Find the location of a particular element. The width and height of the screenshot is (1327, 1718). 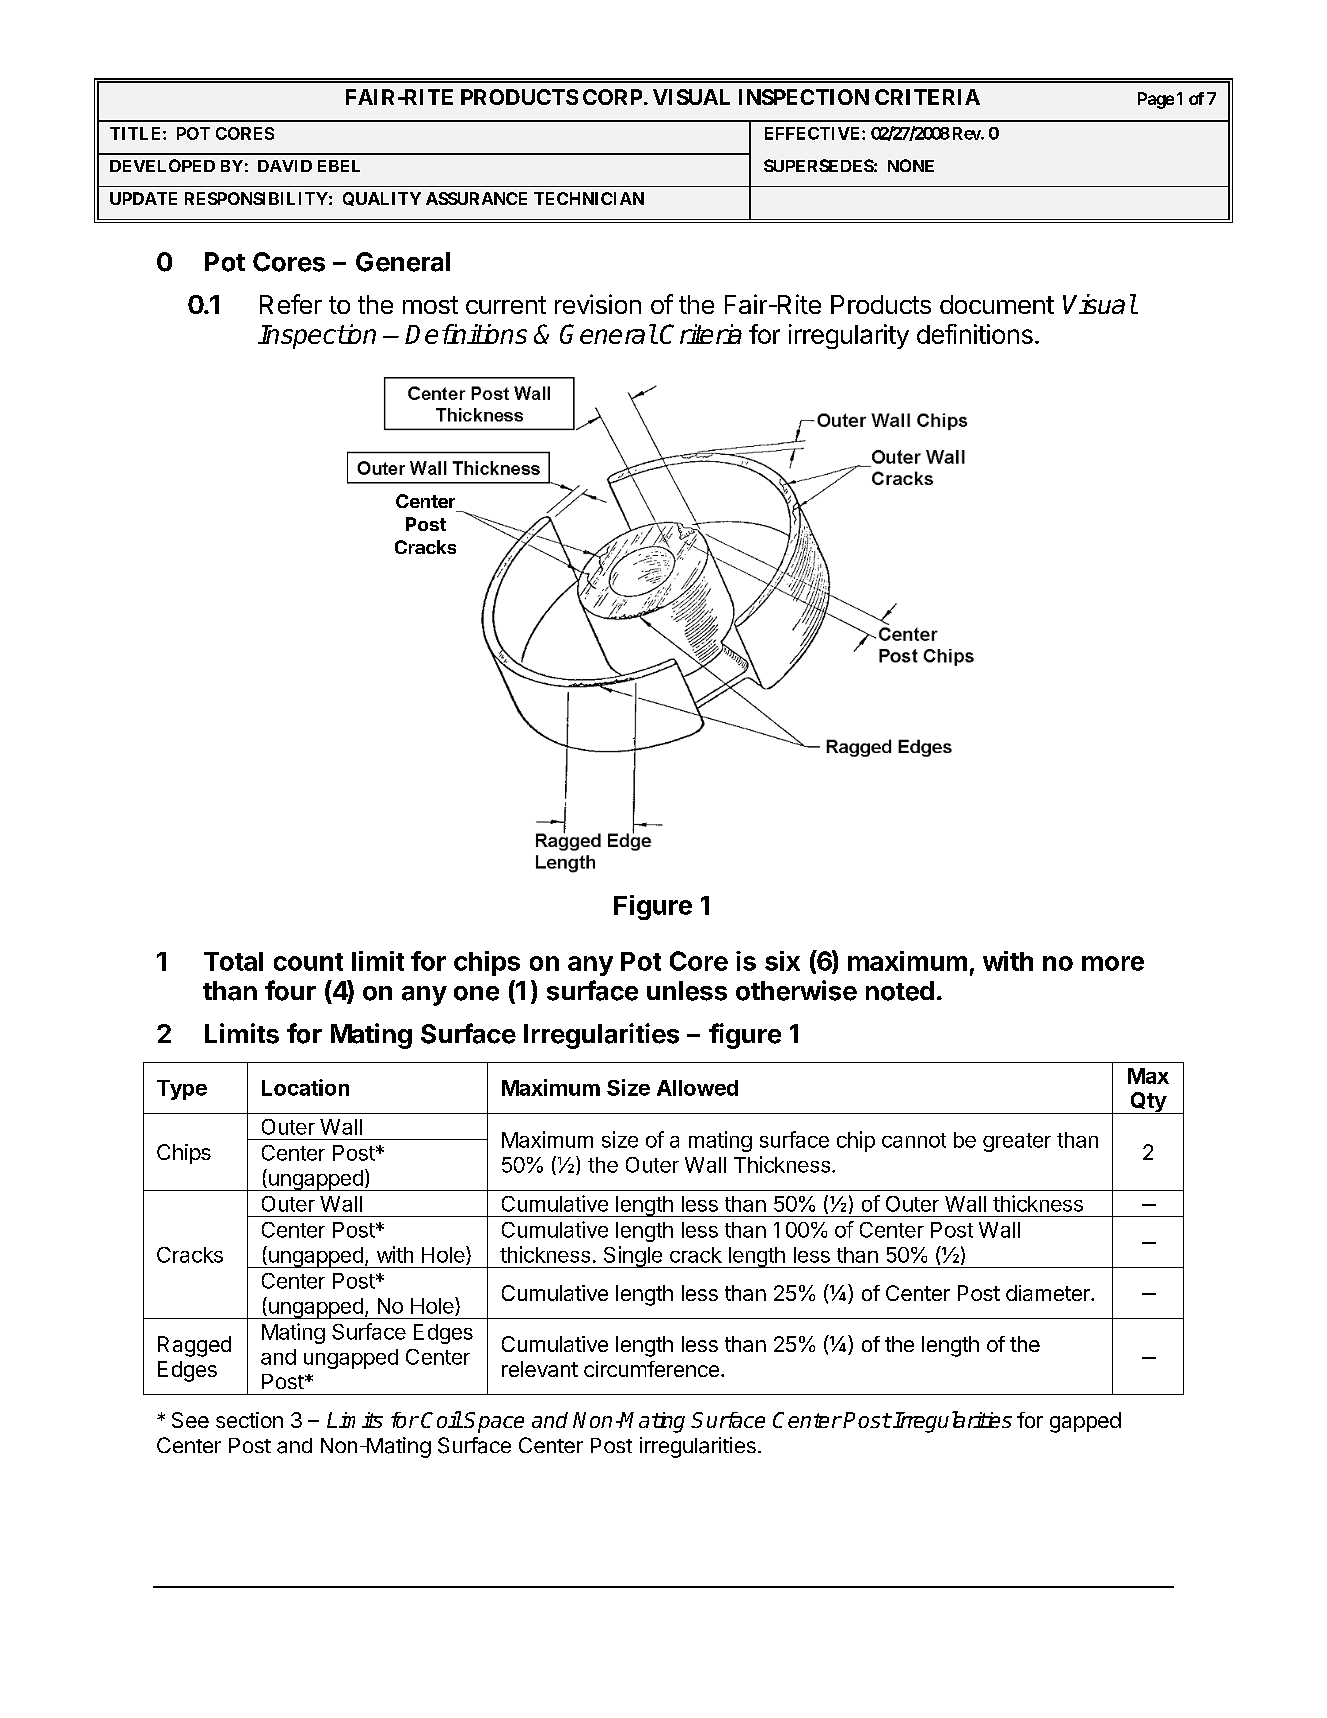

section is located at coordinates (249, 1420).
